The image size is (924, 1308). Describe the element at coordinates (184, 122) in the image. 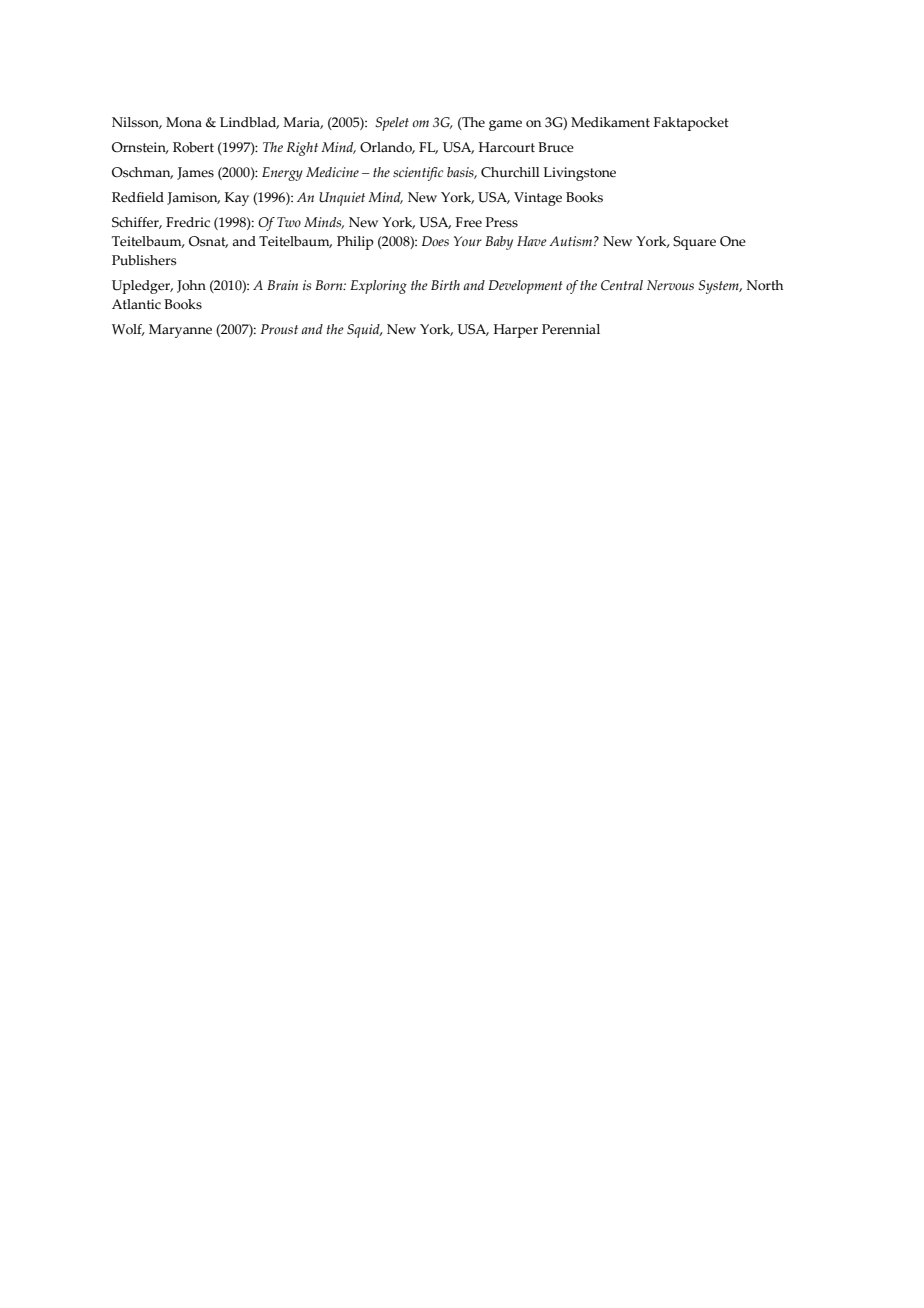

I see `Mona` at that location.
